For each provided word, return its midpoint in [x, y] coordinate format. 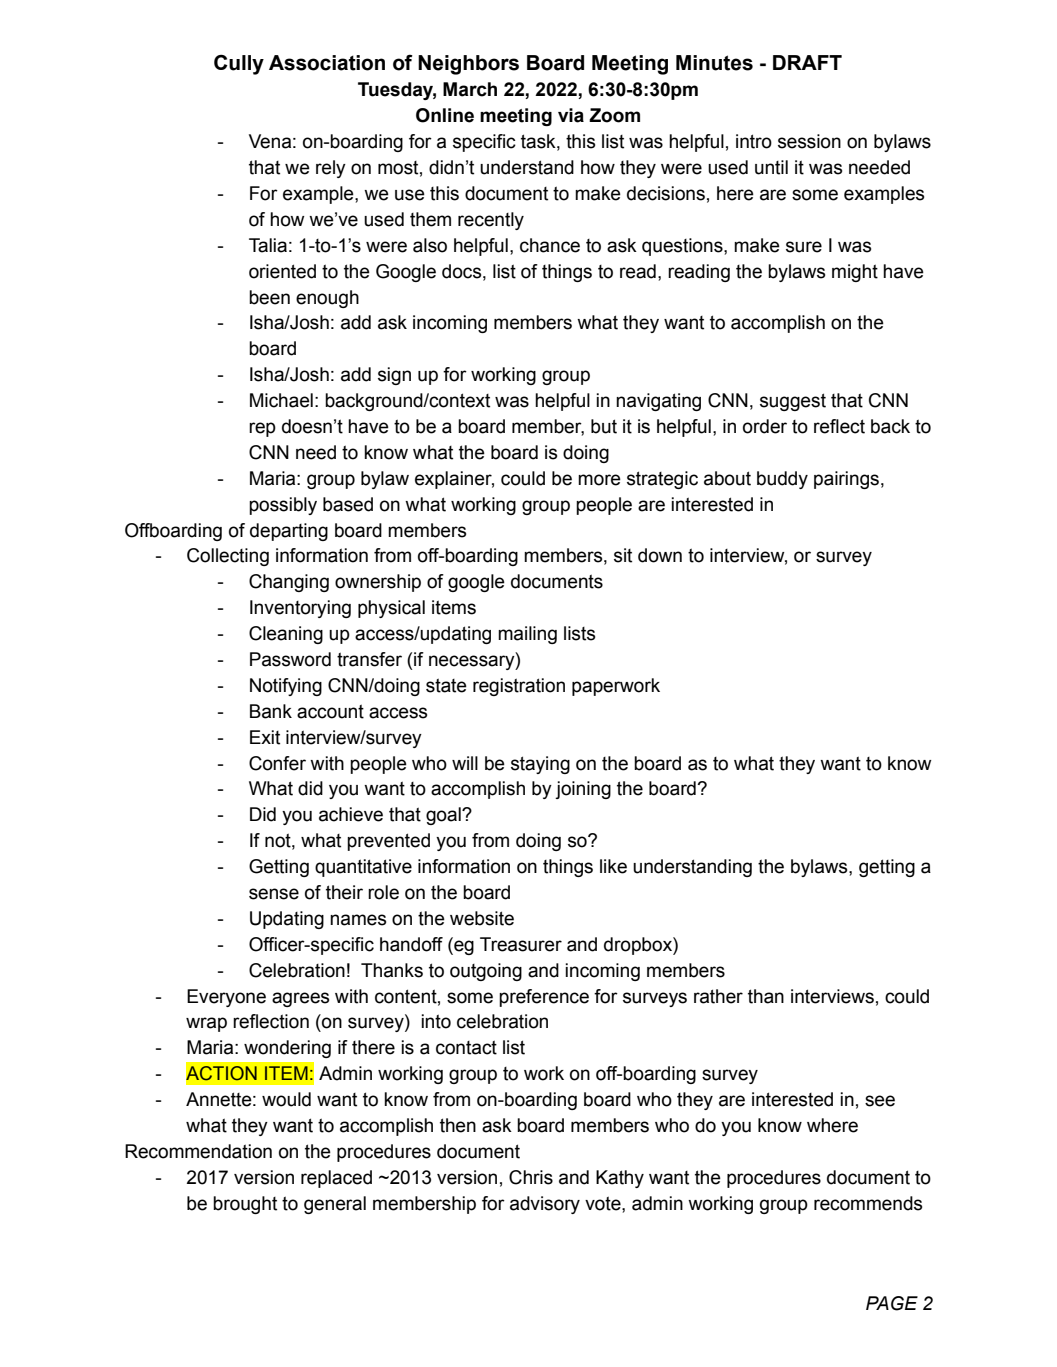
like [613, 866]
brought [245, 1205]
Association [327, 63]
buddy [782, 480]
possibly [283, 506]
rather [718, 996]
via [571, 115]
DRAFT [807, 62]
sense [274, 894]
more [599, 480]
